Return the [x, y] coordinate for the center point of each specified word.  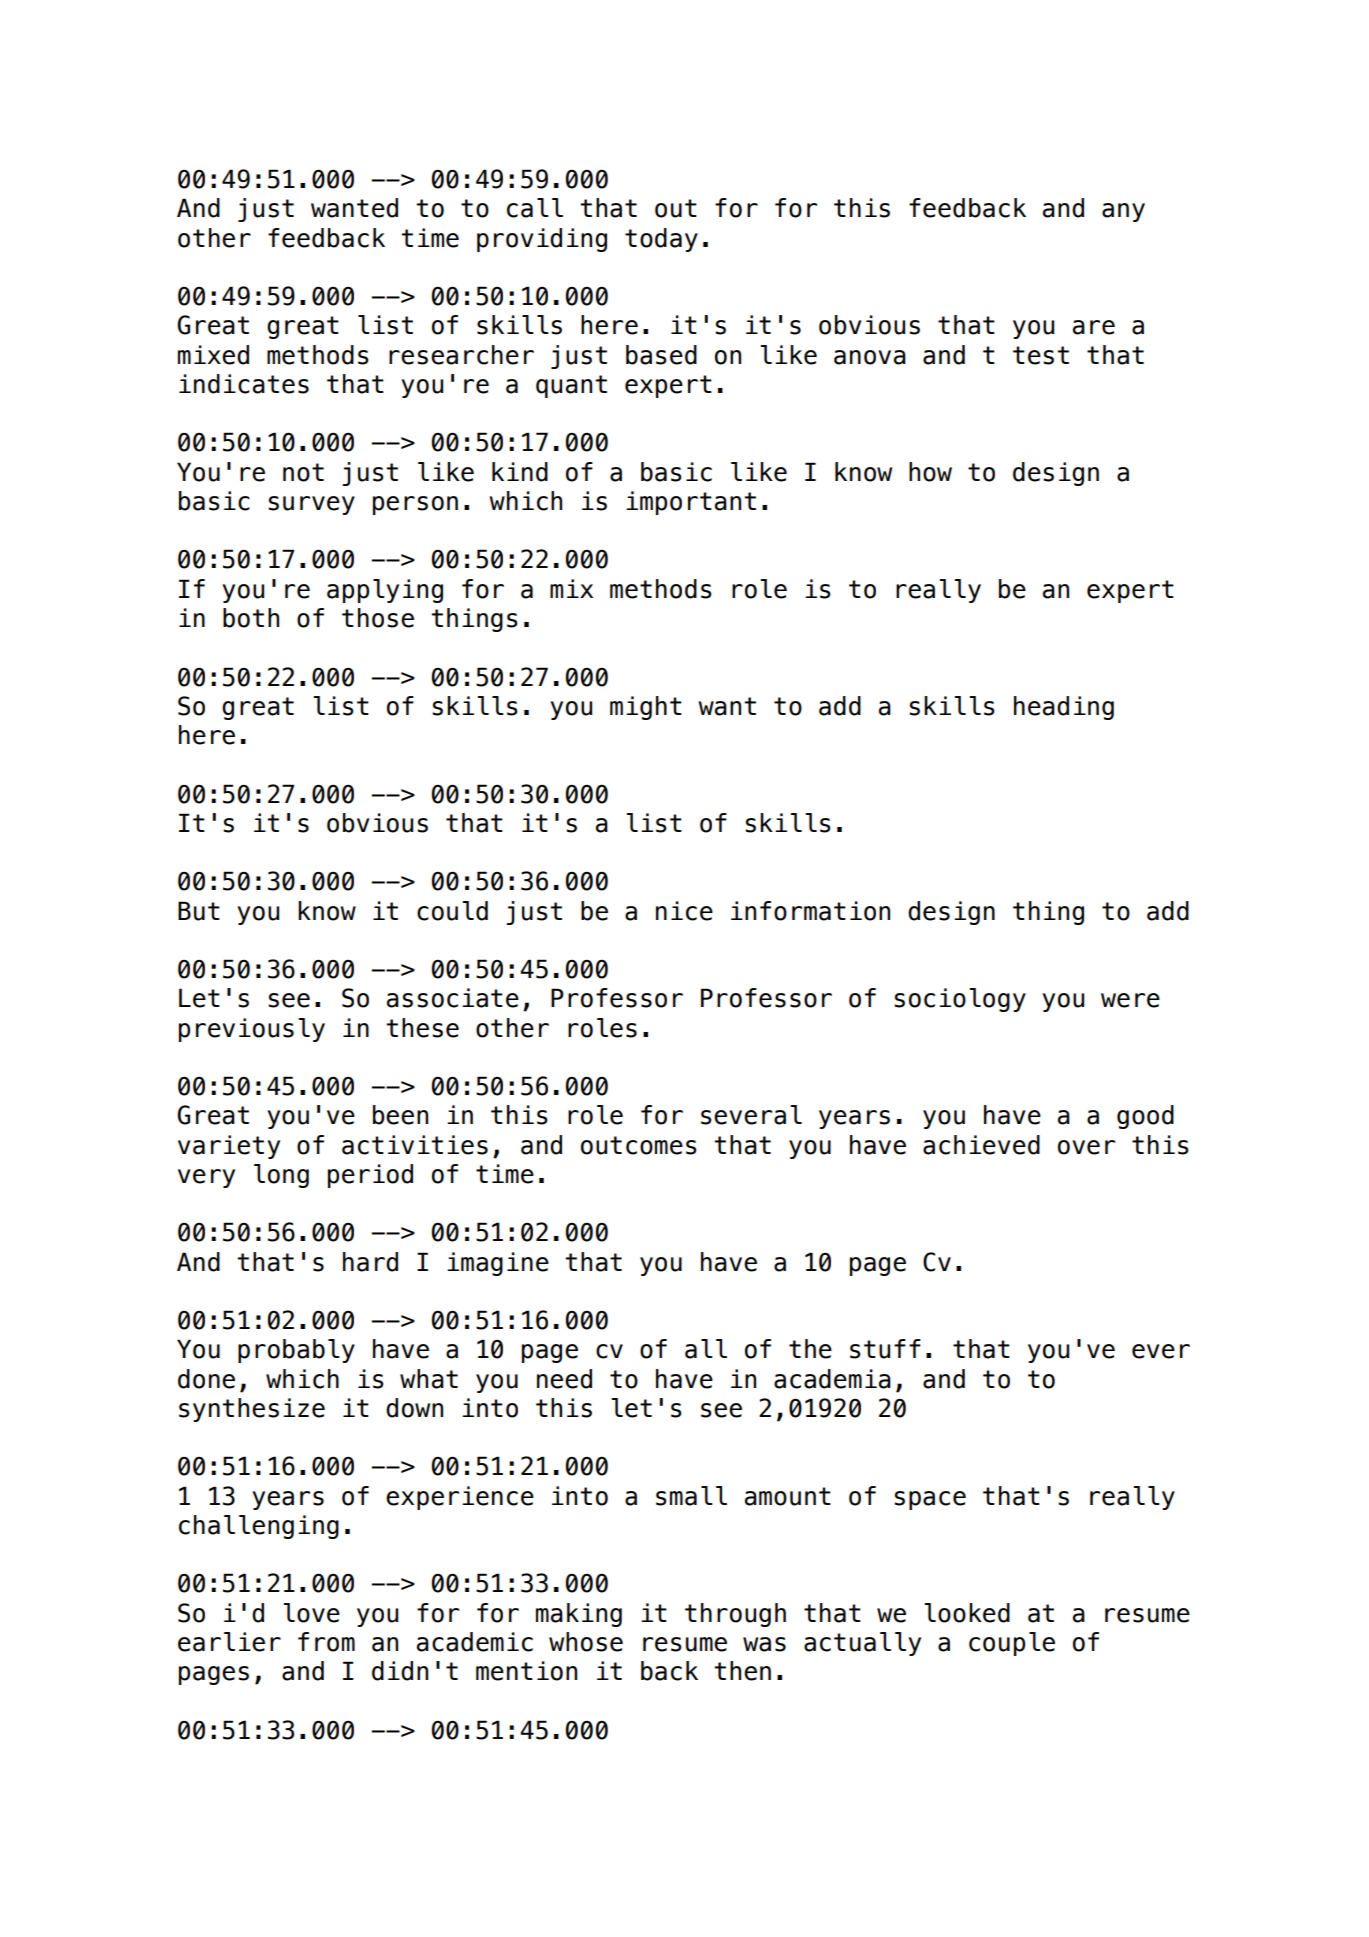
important [691, 503]
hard [370, 1262]
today [661, 240]
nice [684, 911]
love [311, 1613]
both [251, 618]
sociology [960, 1000]
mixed [213, 355]
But [199, 911]
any [1123, 212]
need [564, 1379]
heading [1064, 708]
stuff [885, 1349]
